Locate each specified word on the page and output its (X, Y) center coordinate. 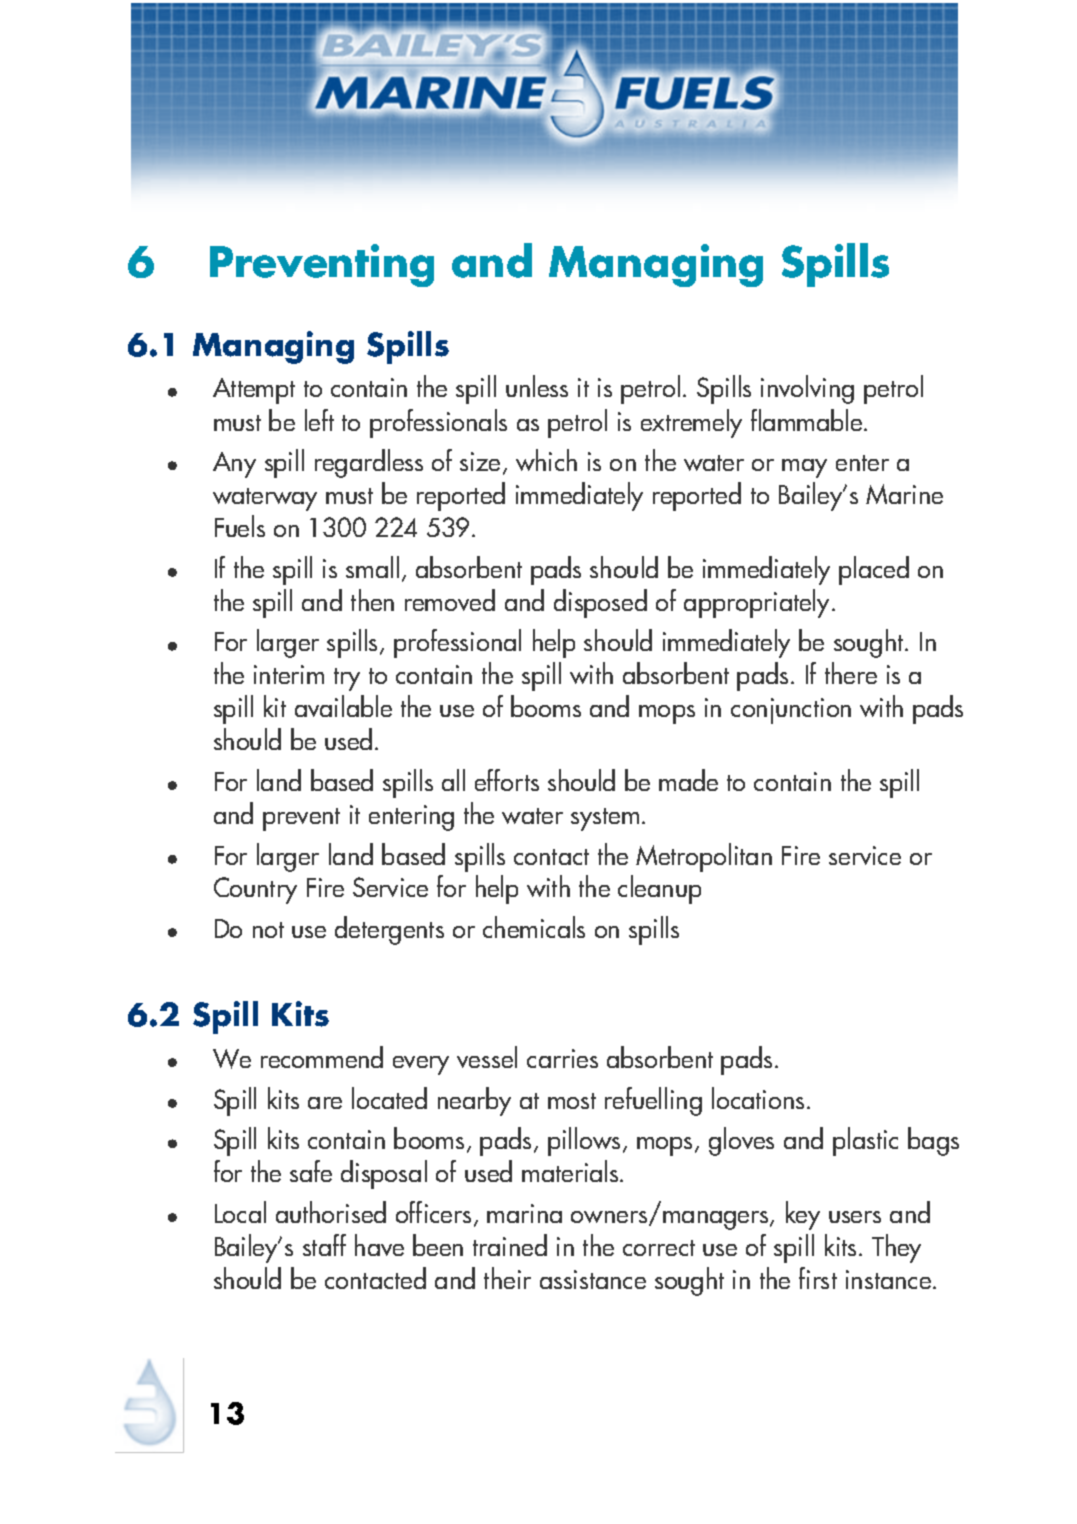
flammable (808, 420)
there (851, 673)
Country (255, 890)
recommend (322, 1057)
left (319, 420)
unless (537, 386)
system (605, 819)
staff (324, 1245)
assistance (593, 1279)
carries (562, 1058)
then (372, 600)
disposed (600, 603)
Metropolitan (704, 857)
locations (758, 1098)
